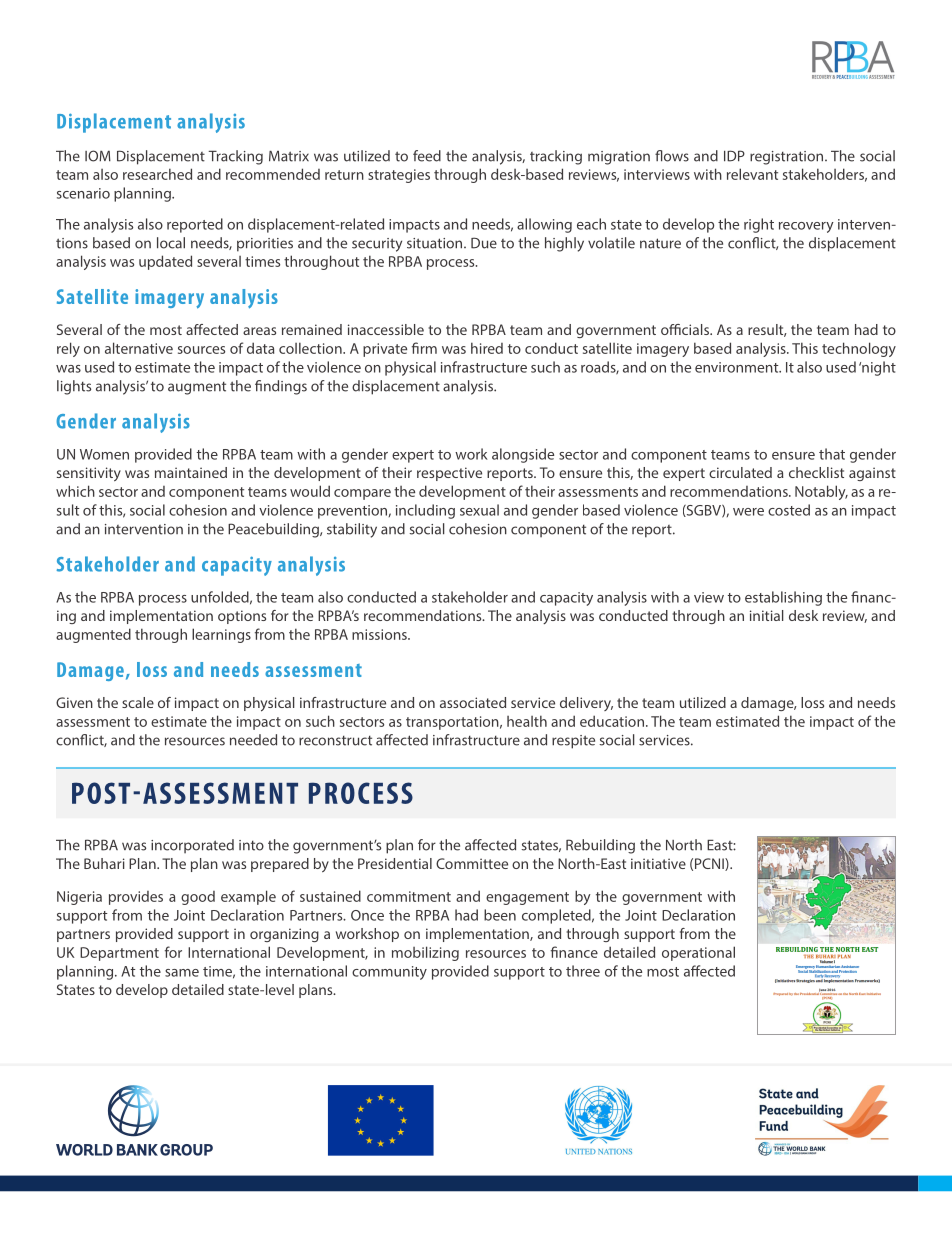 The width and height of the screenshot is (952, 1233). Describe the element at coordinates (427, 156) in the screenshot. I see `feed` at that location.
